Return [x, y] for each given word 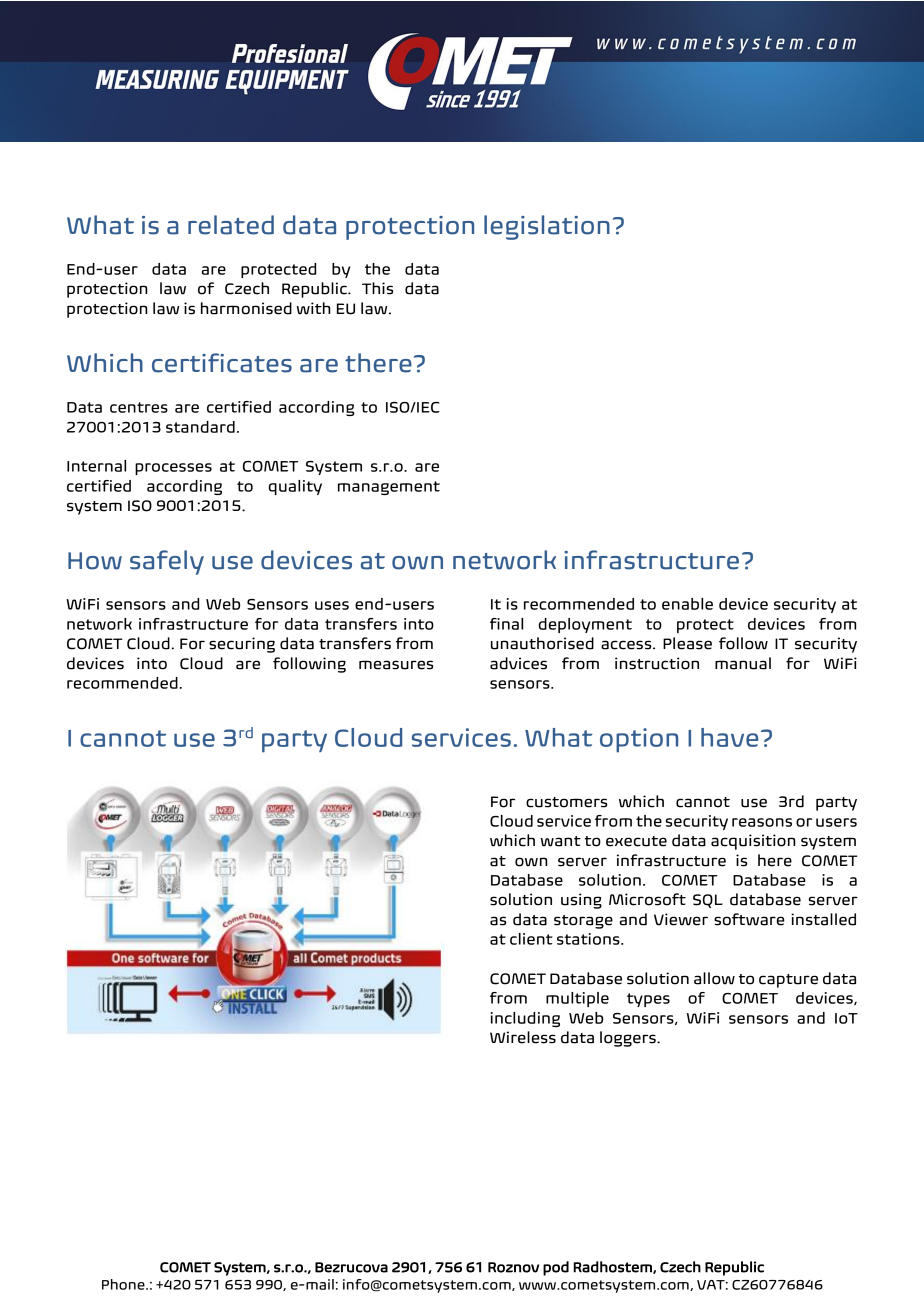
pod [556, 1268]
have [729, 737]
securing [242, 645]
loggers [629, 1039]
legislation [547, 227]
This [377, 288]
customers [566, 802]
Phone [124, 1284]
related [231, 225]
